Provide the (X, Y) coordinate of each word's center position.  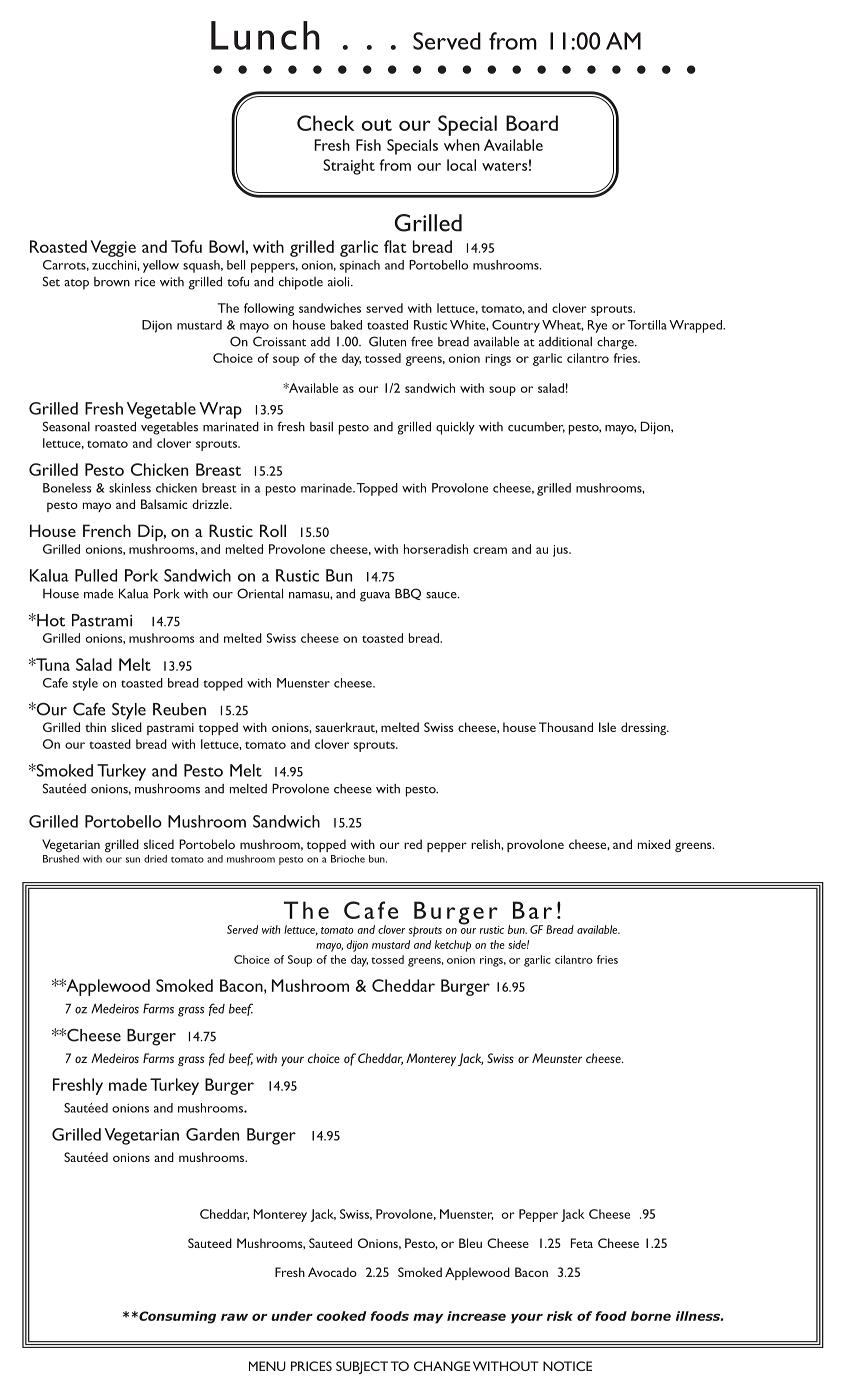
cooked (341, 1316)
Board (532, 123)
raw (234, 1317)
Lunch (265, 35)
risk (560, 1316)
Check (325, 123)
